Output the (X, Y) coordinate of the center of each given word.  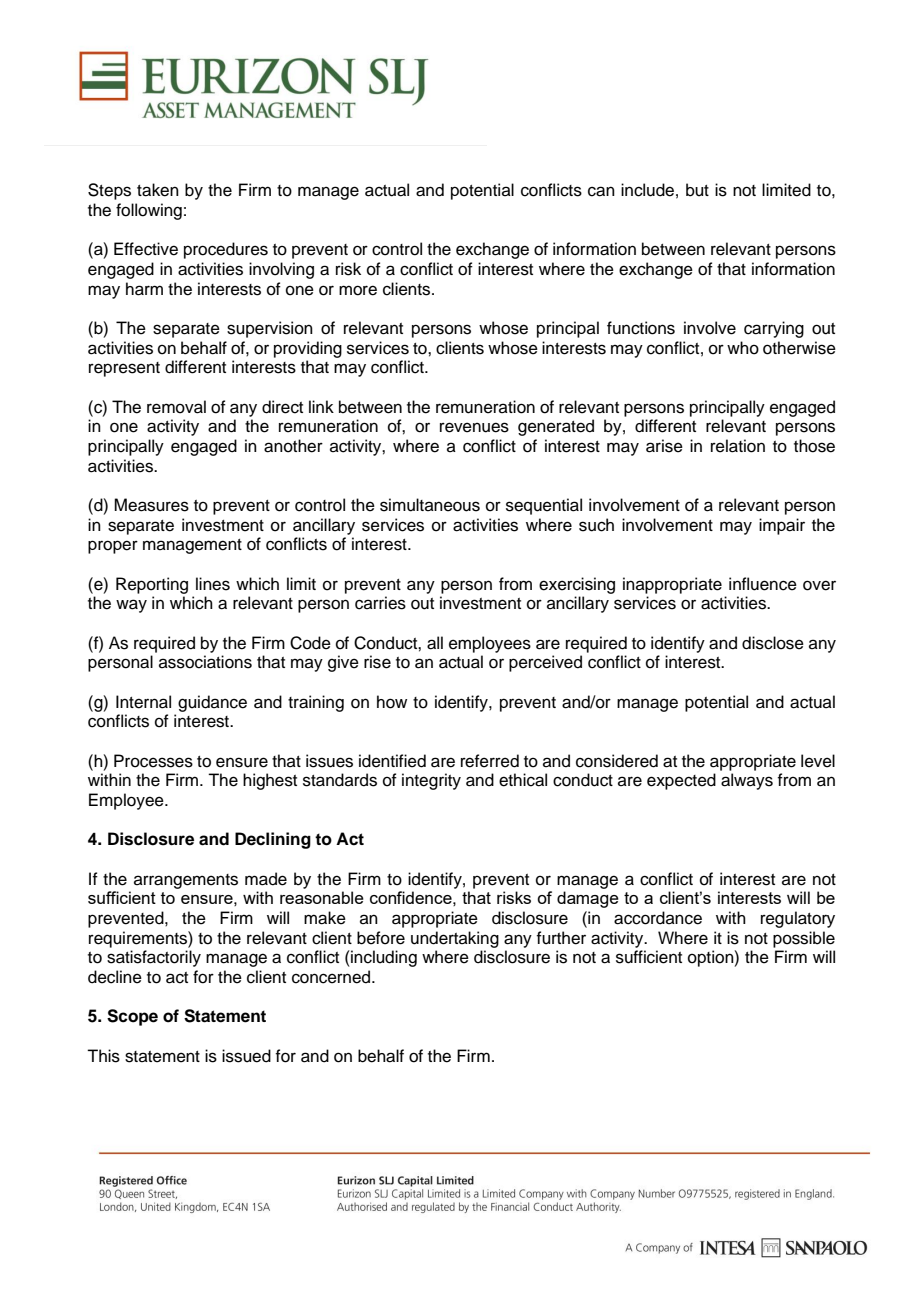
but (697, 190)
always (747, 781)
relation (738, 446)
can (601, 191)
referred (490, 761)
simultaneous (430, 505)
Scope (132, 1017)
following (149, 211)
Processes (153, 761)
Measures (151, 505)
